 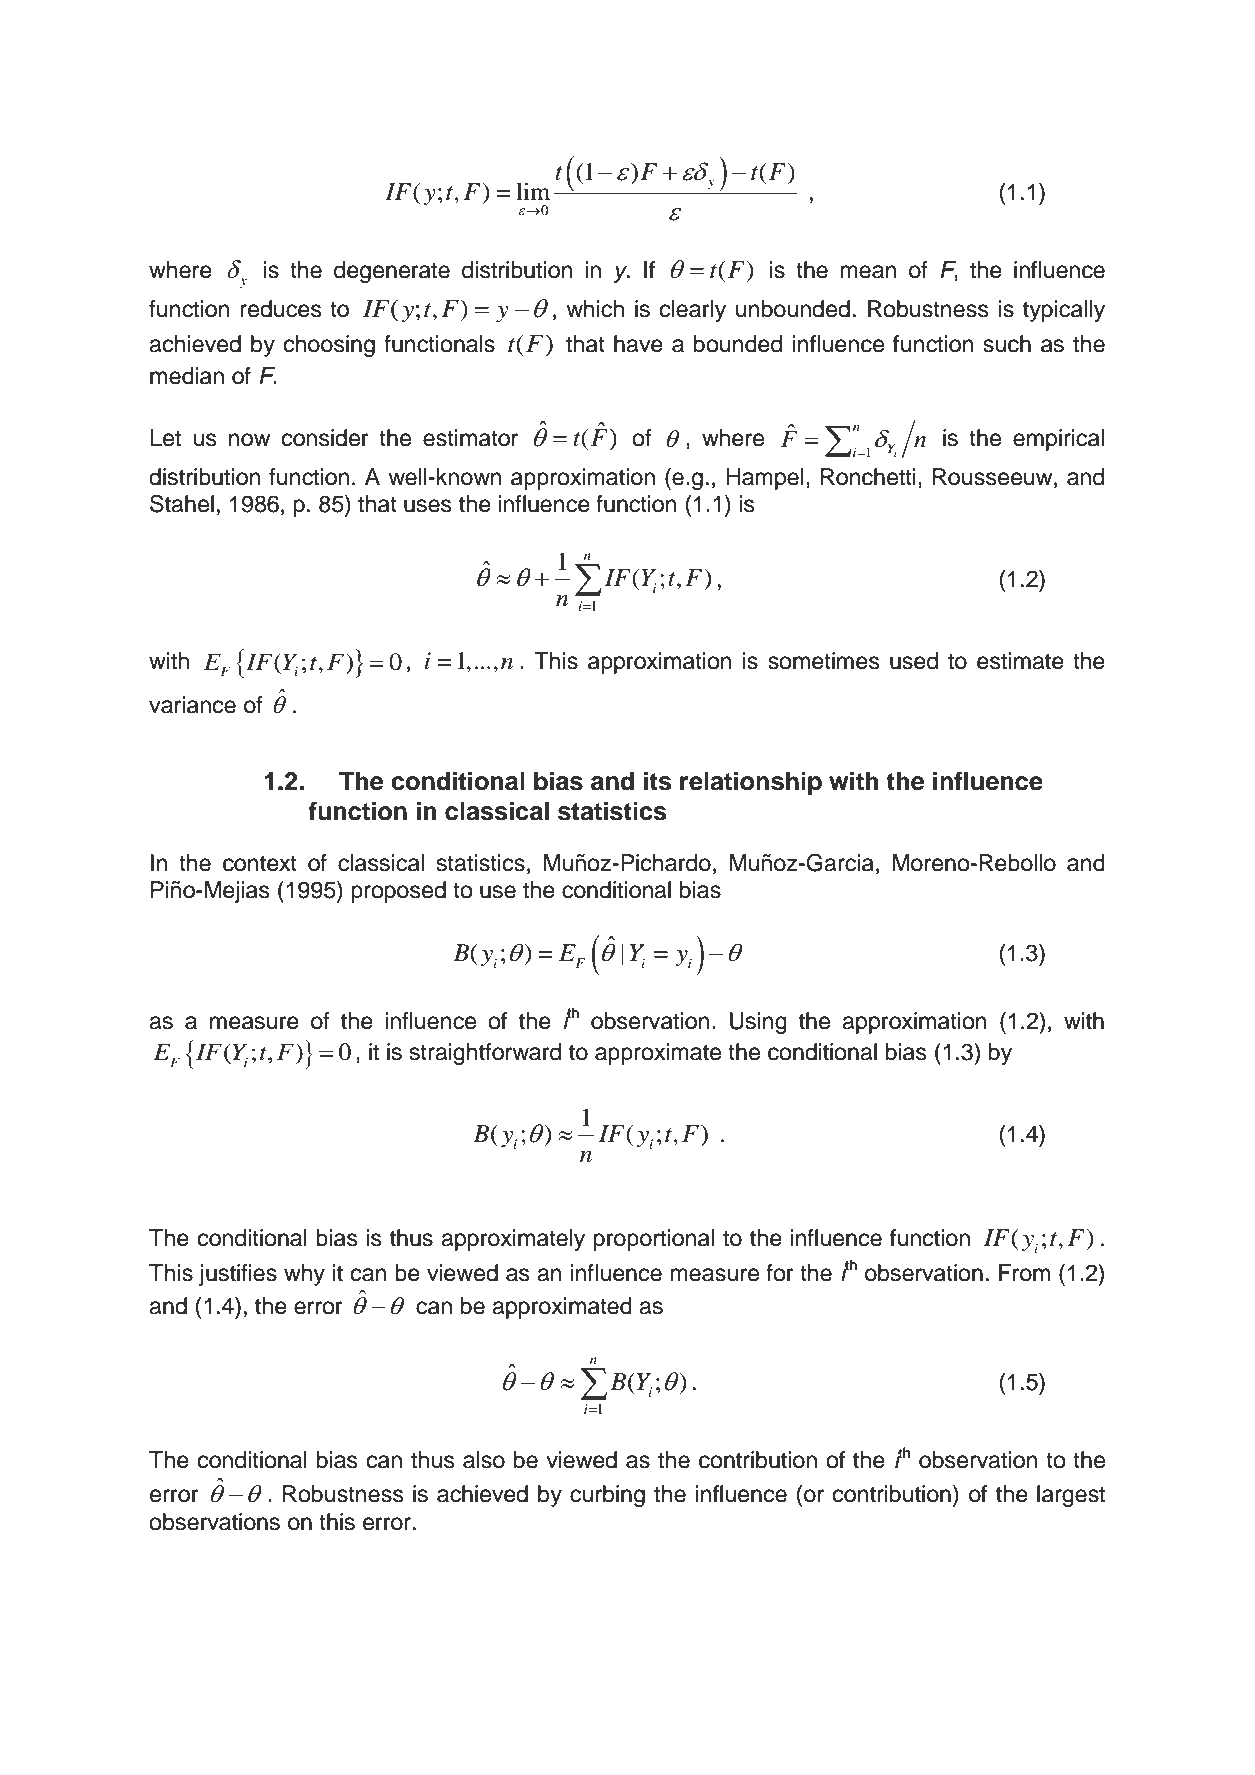 I want to click on relationship, so click(x=751, y=783).
